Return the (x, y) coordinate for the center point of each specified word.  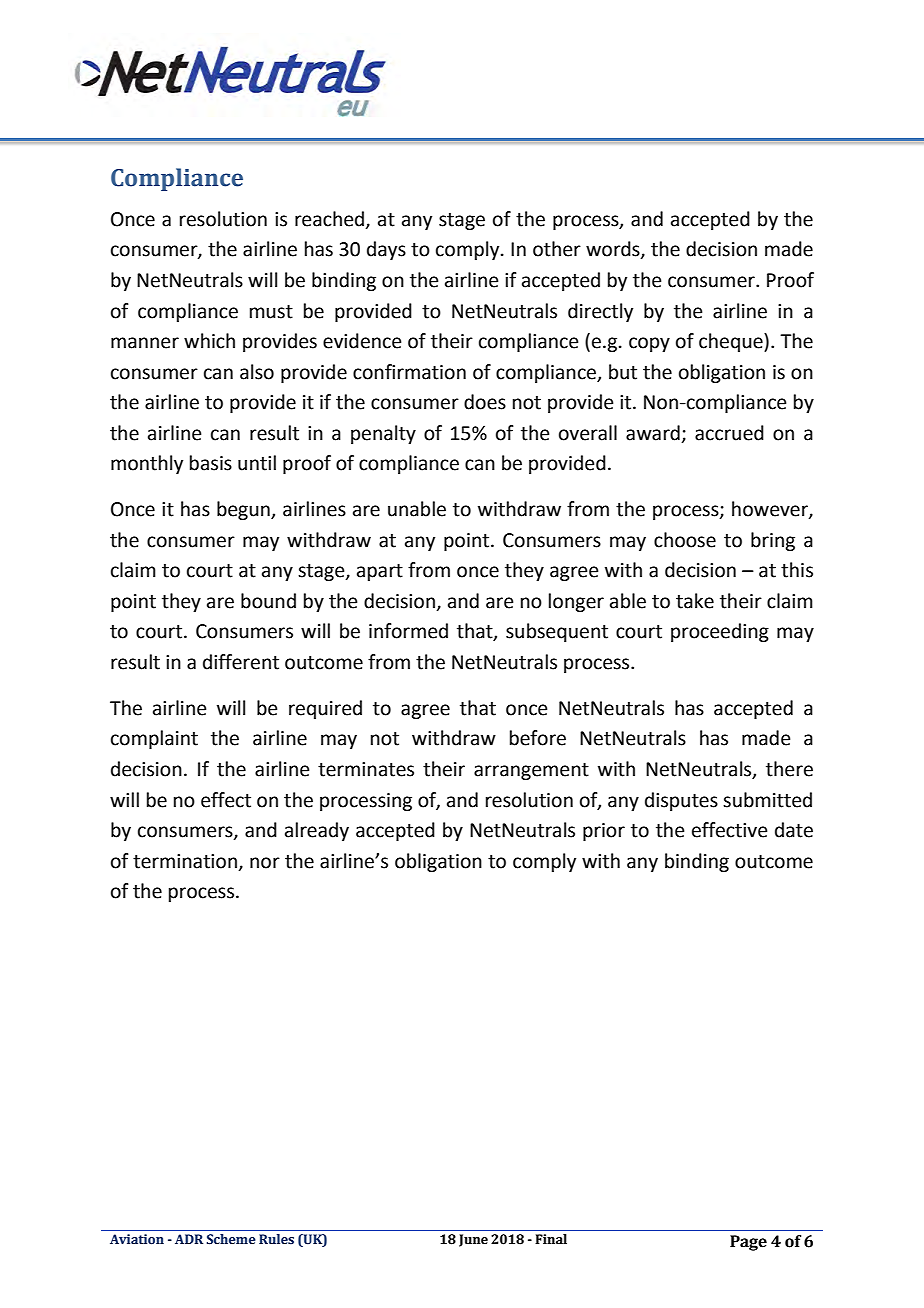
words (614, 250)
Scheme (231, 1239)
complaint (154, 739)
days (386, 250)
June (473, 1240)
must (271, 312)
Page (748, 1243)
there (789, 769)
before (538, 738)
